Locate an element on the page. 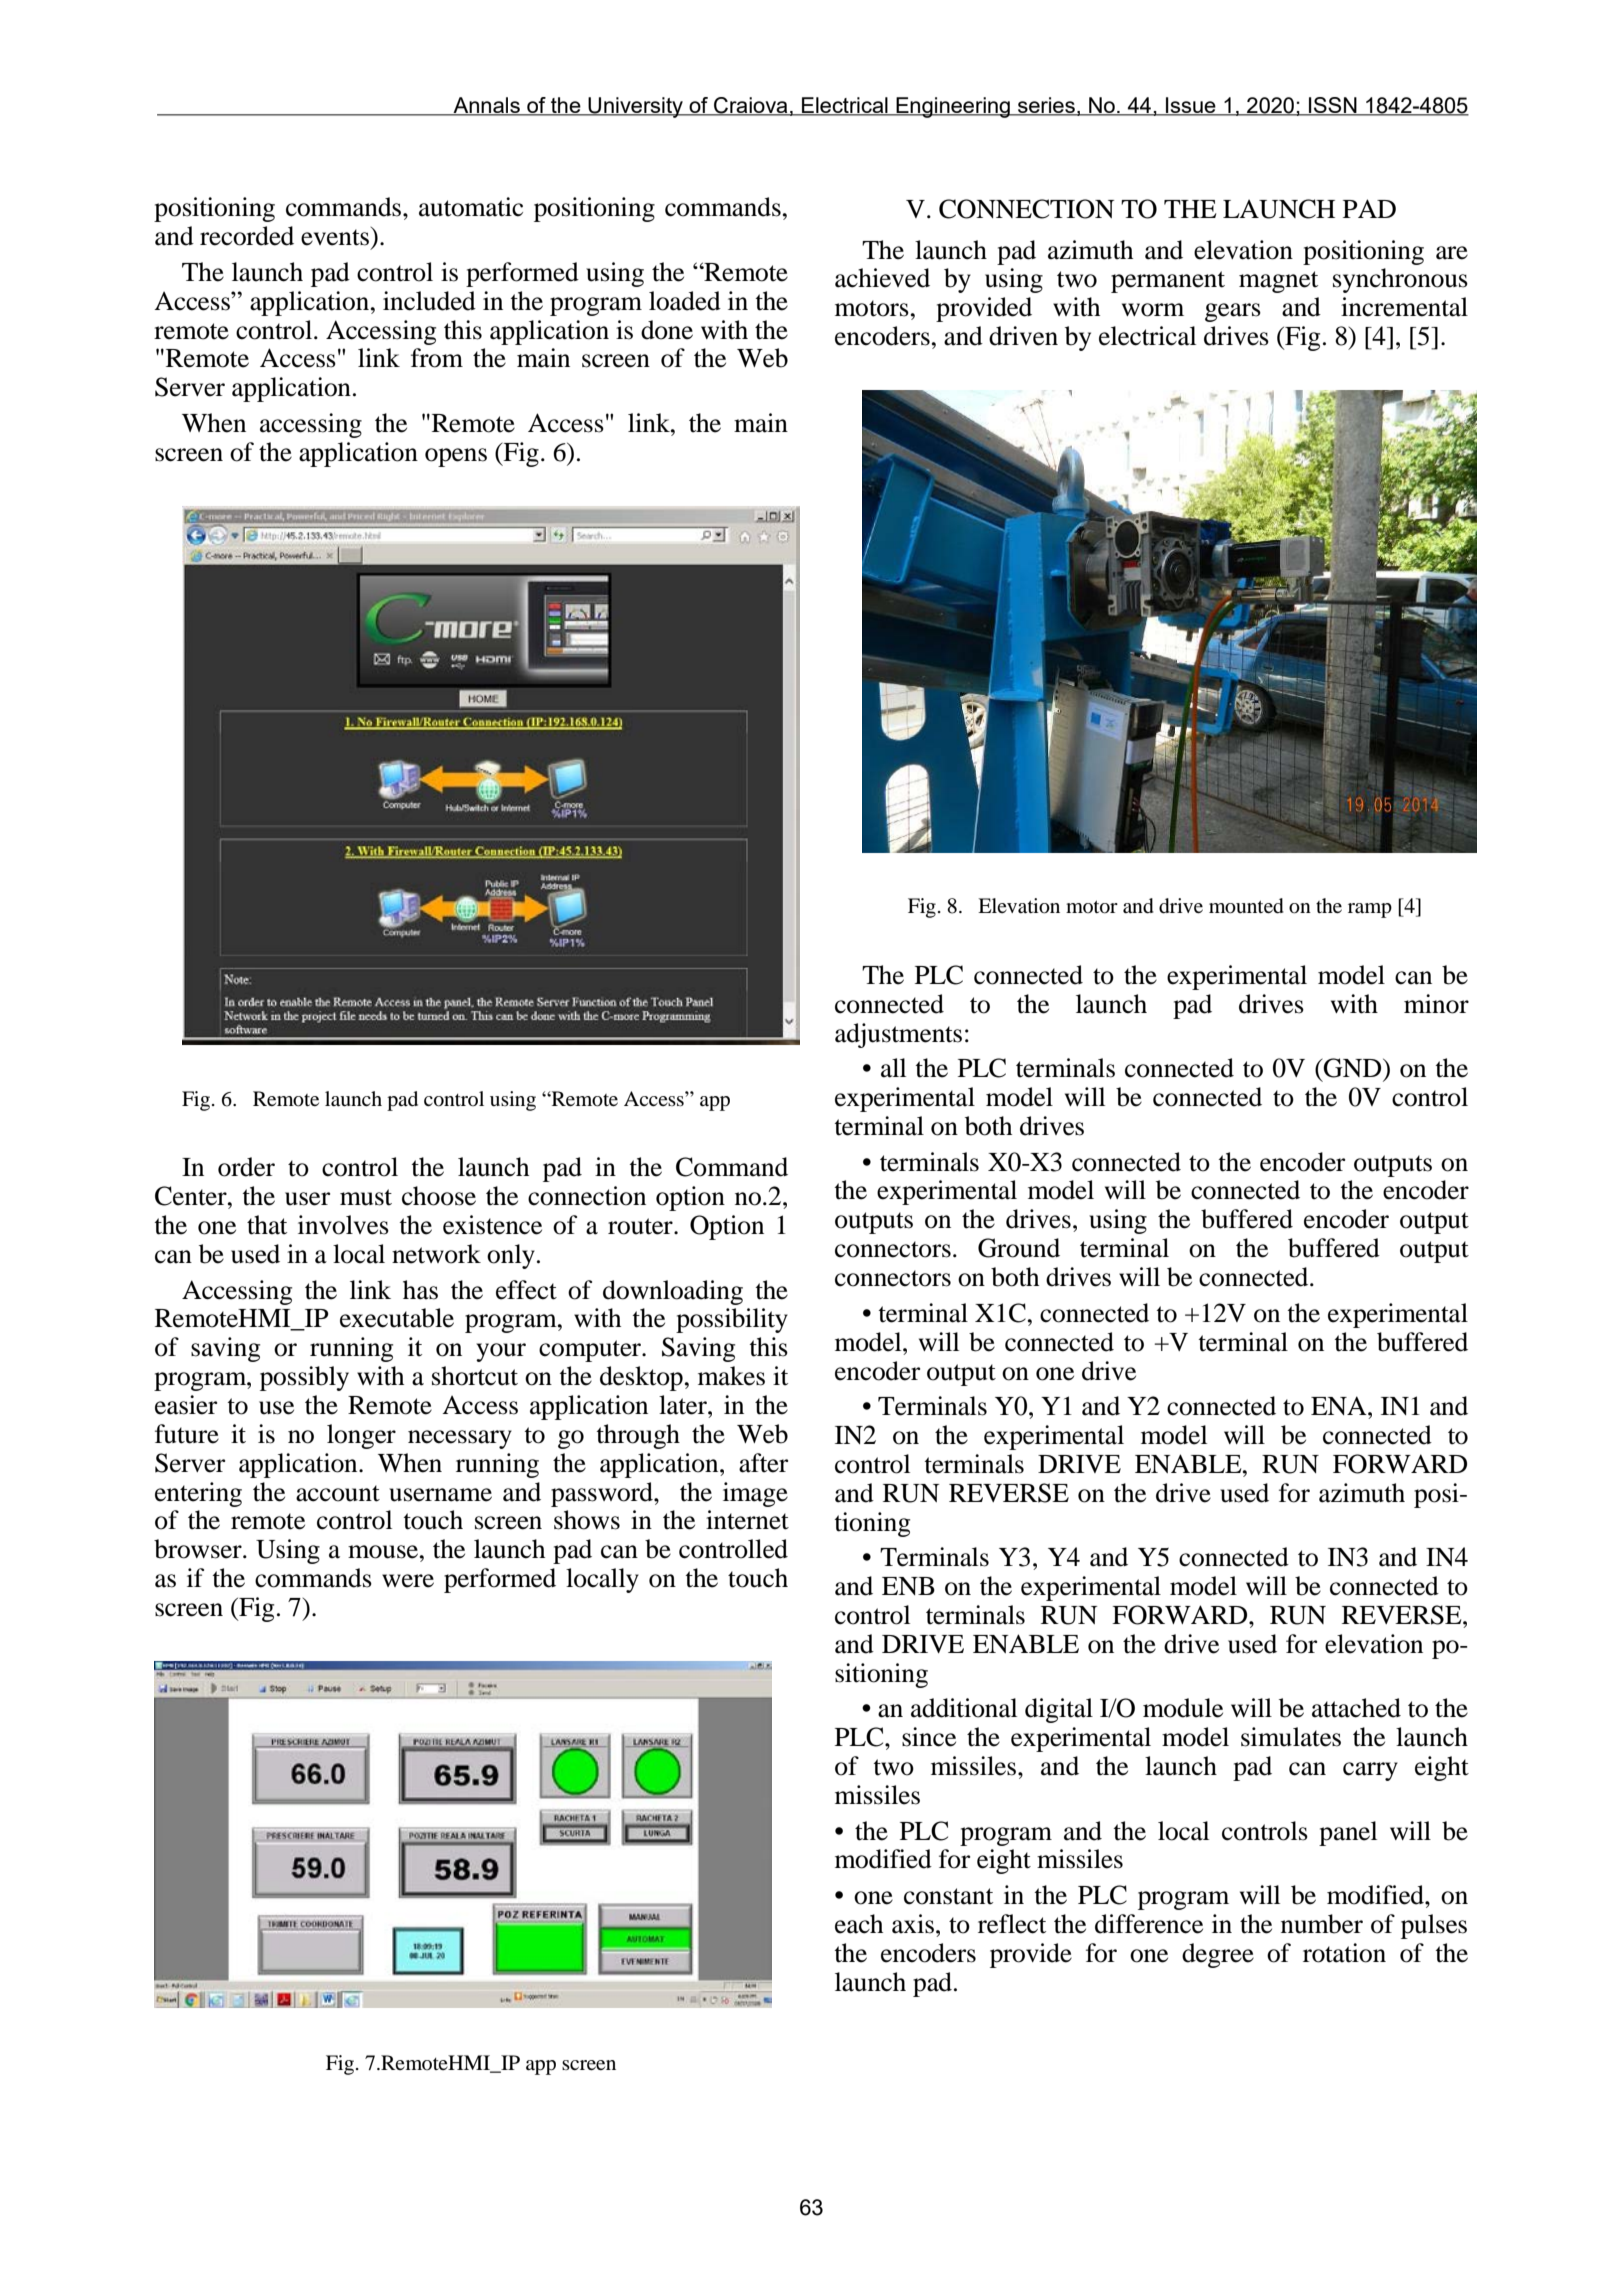 The image size is (1623, 2294). adjustments is located at coordinates (898, 1035).
